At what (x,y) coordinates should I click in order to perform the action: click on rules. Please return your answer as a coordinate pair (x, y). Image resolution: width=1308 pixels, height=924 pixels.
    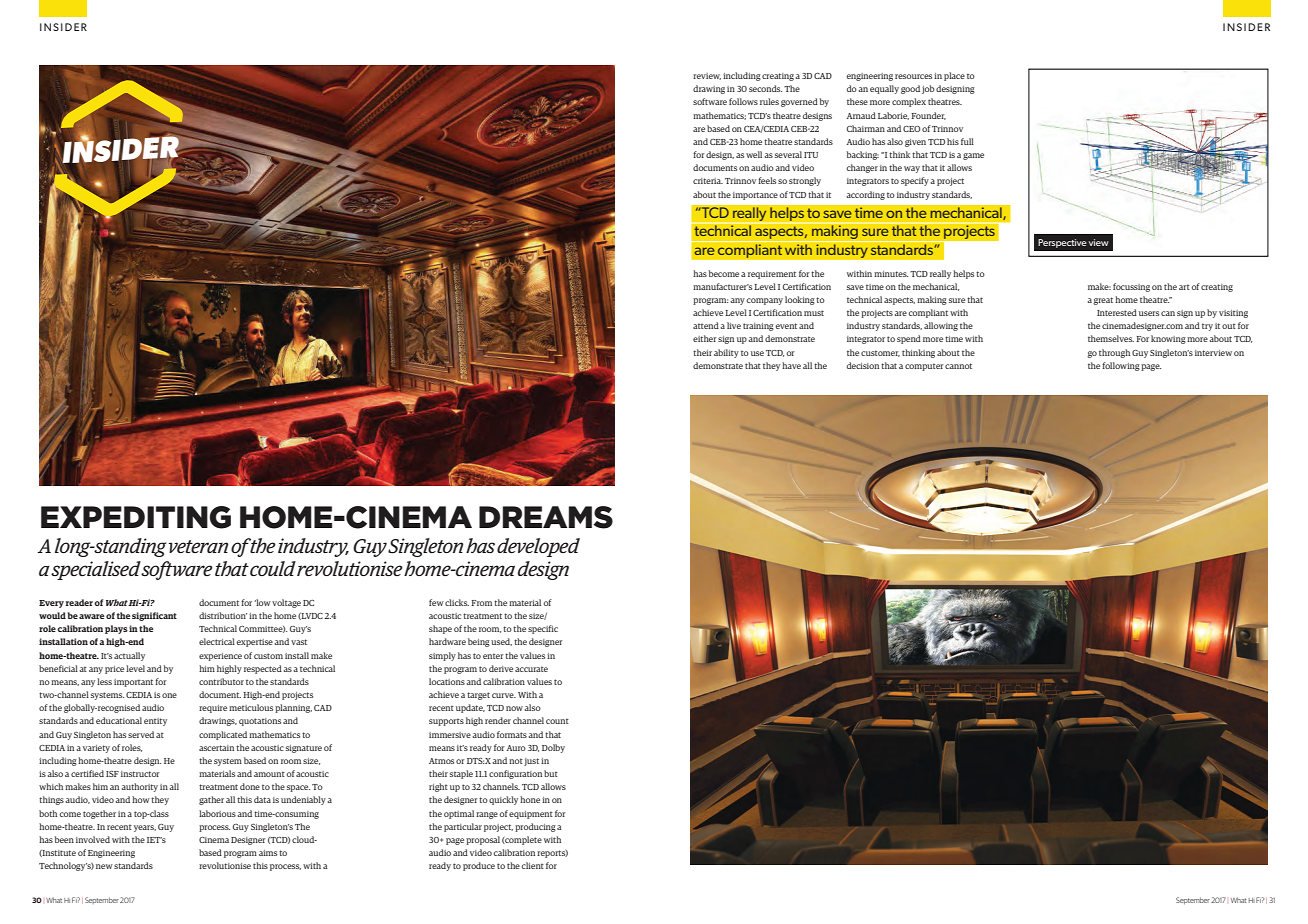
    Looking at the image, I should click on (769, 101).
